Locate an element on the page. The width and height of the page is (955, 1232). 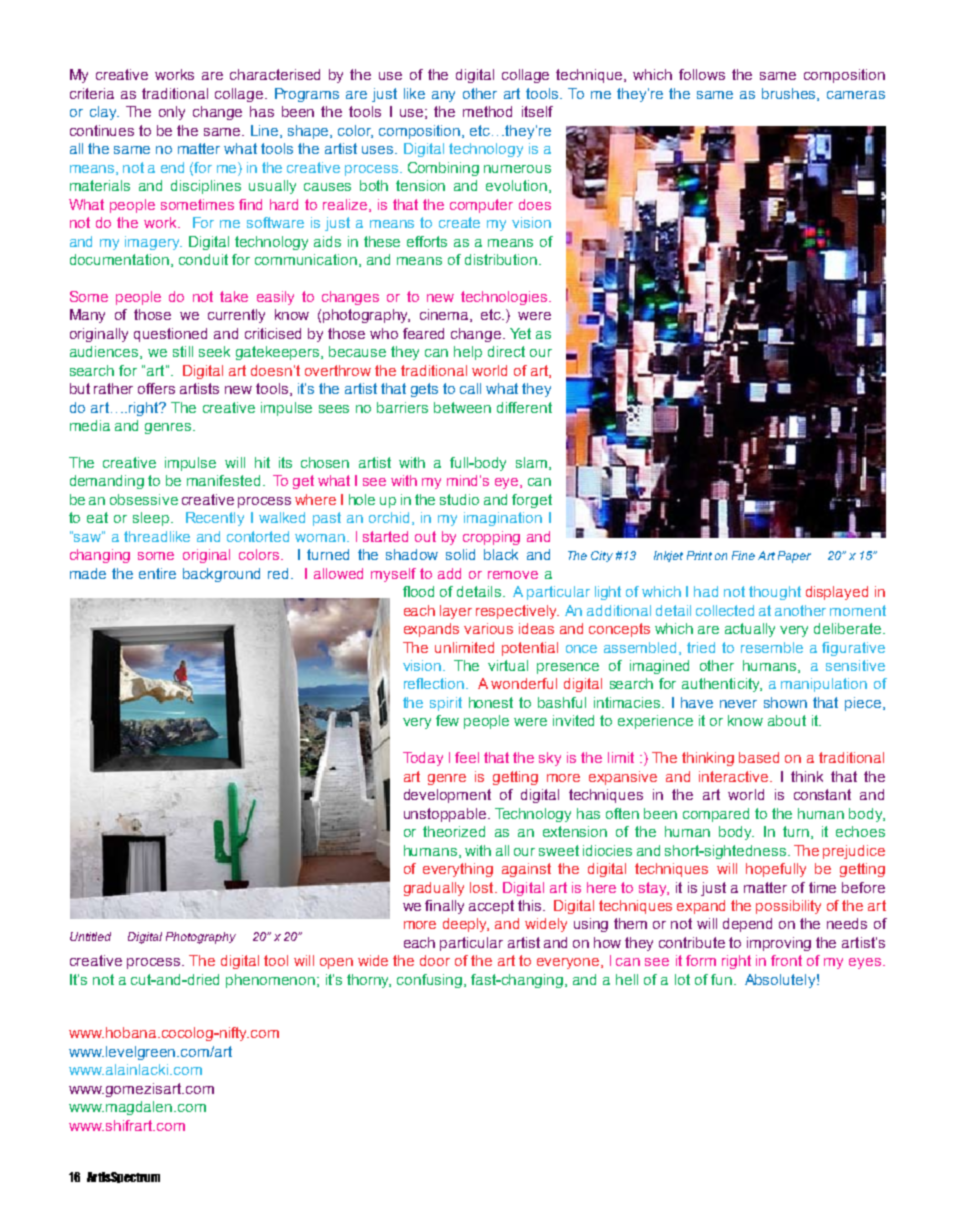
virtual is located at coordinates (508, 665).
